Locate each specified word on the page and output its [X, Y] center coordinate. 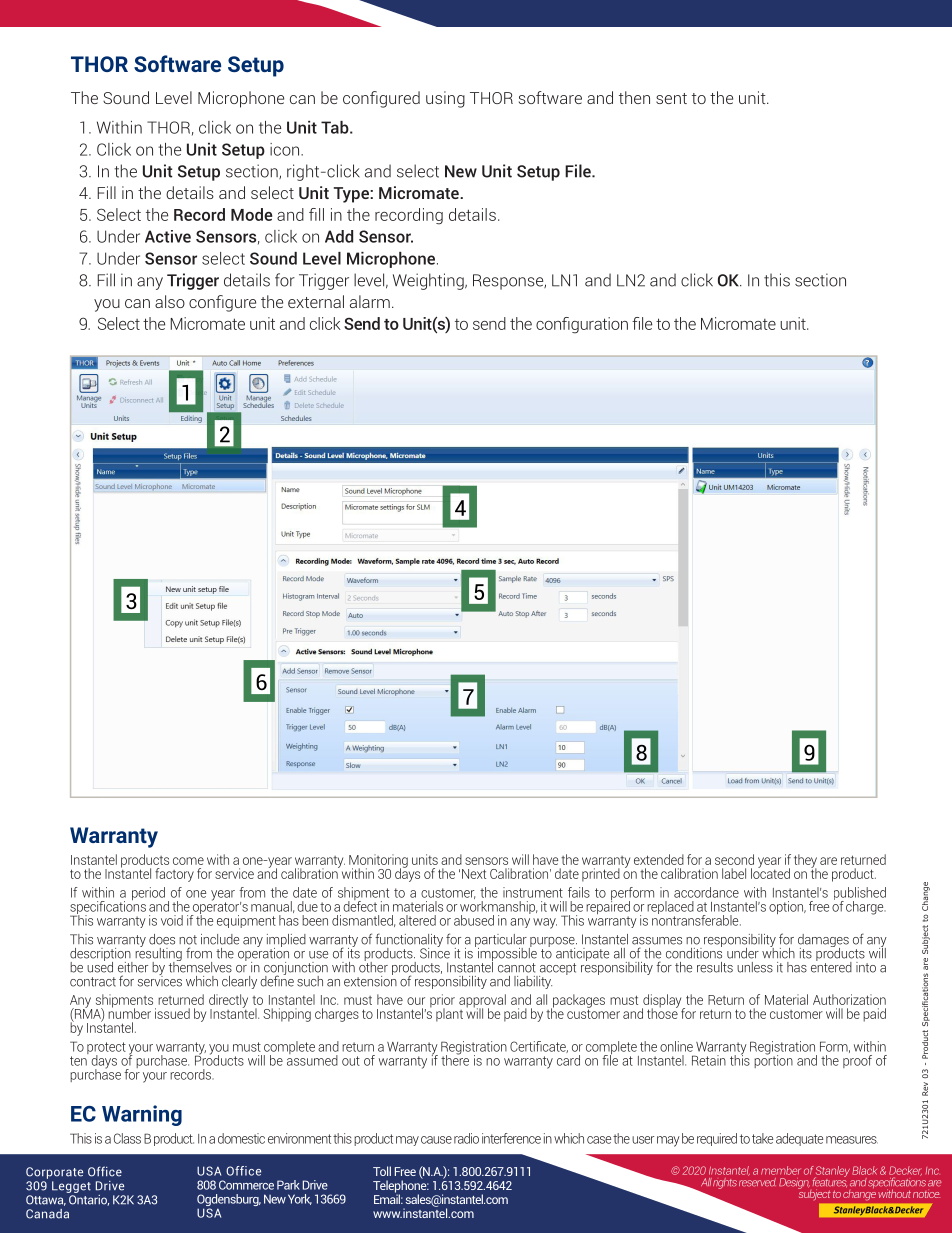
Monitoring [378, 862]
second [734, 859]
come [188, 861]
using [445, 99]
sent [671, 98]
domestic [241, 1138]
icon [286, 149]
